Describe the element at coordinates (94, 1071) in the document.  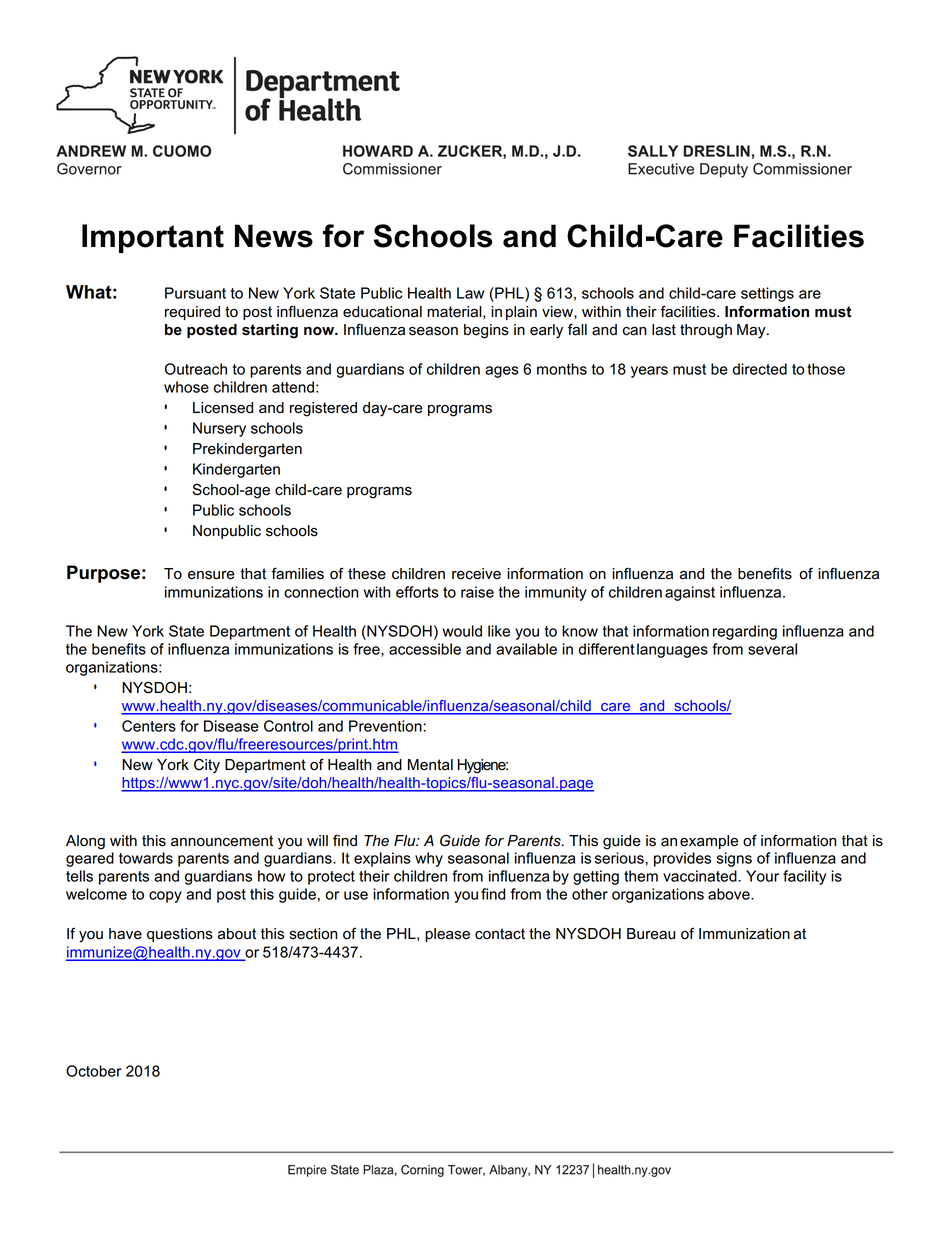
I see `October` at that location.
